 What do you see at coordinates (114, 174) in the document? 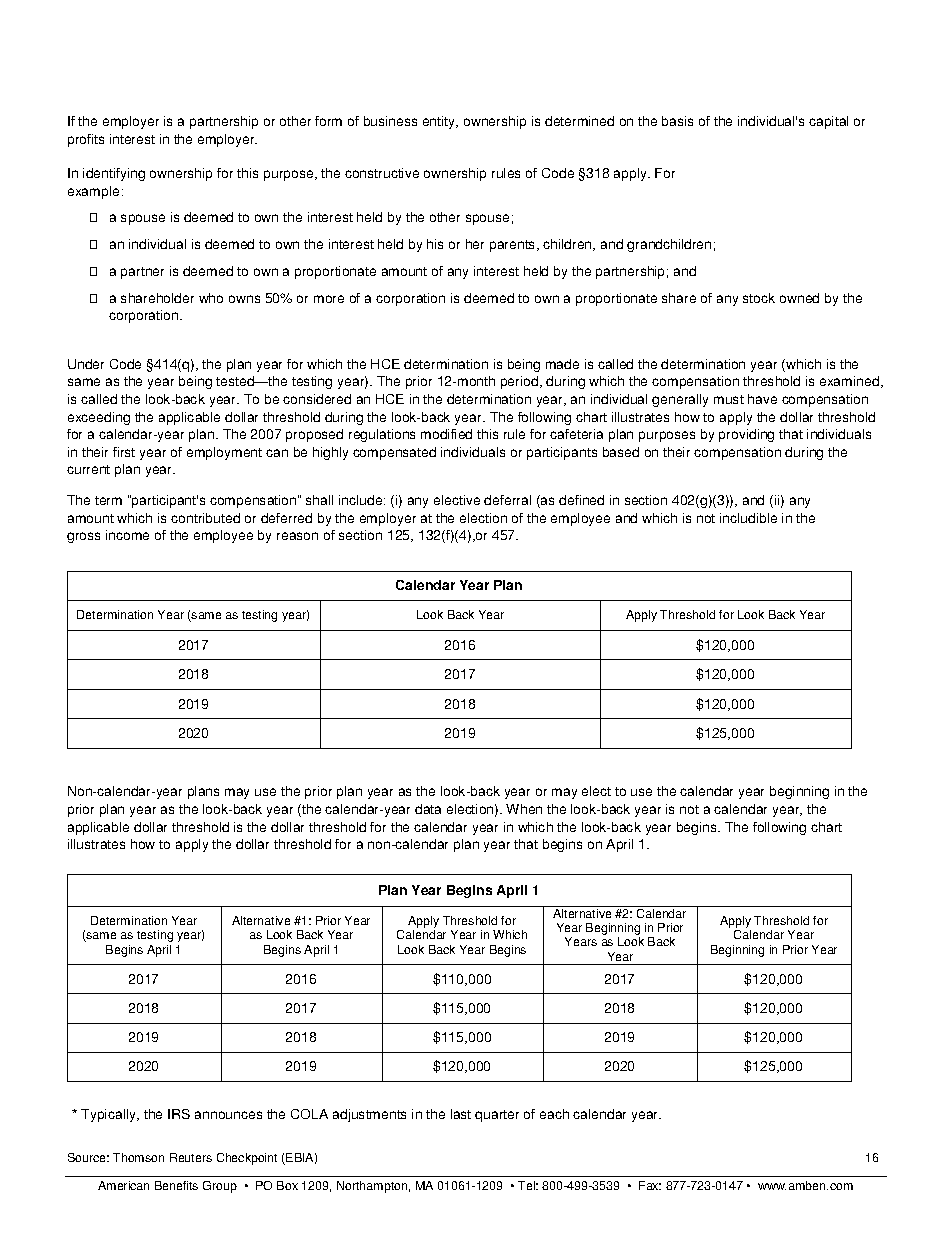
I see `identifying` at bounding box center [114, 174].
